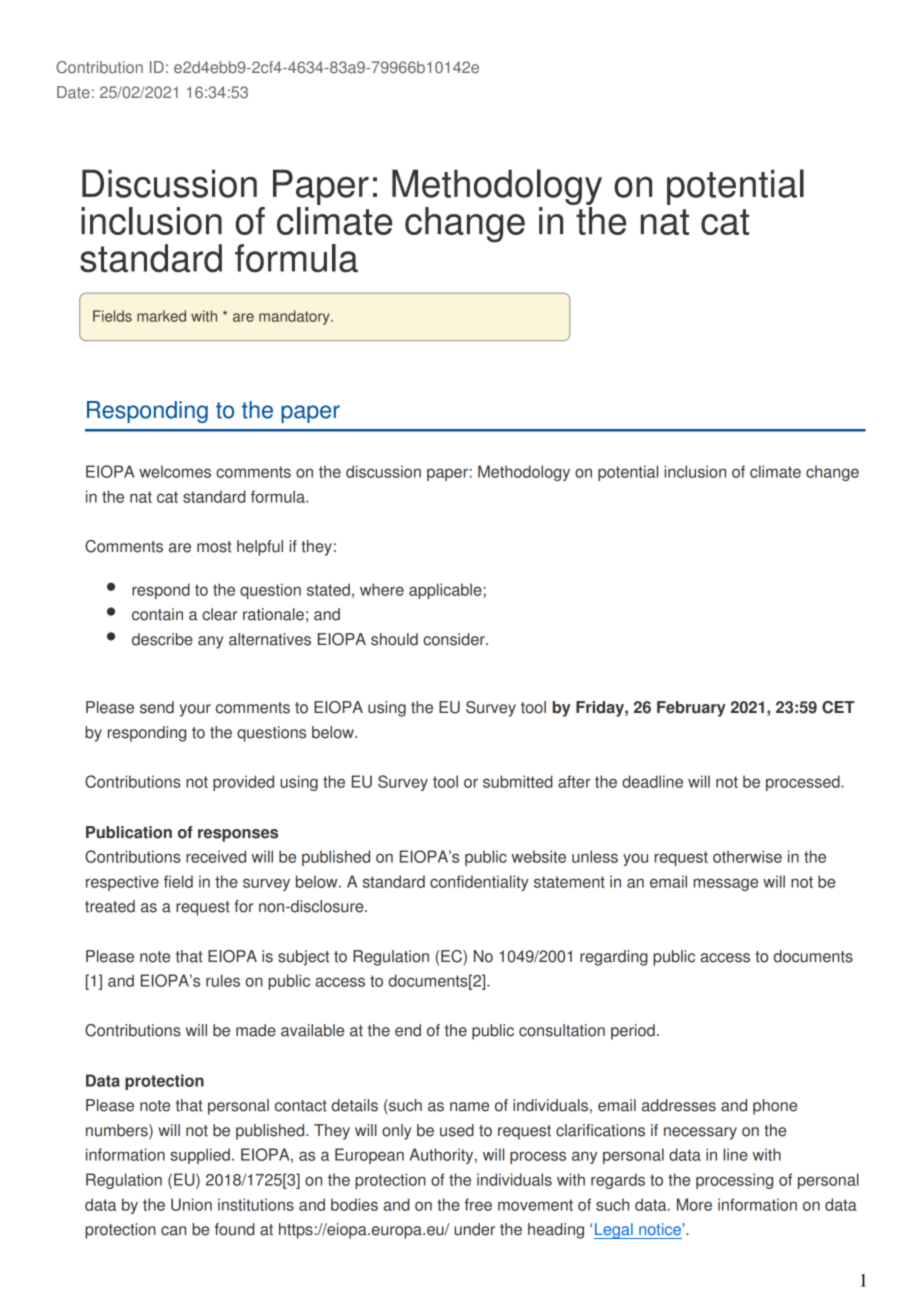 This image has height=1308, width=924. What do you see at coordinates (478, 1204) in the image?
I see `free` at bounding box center [478, 1204].
